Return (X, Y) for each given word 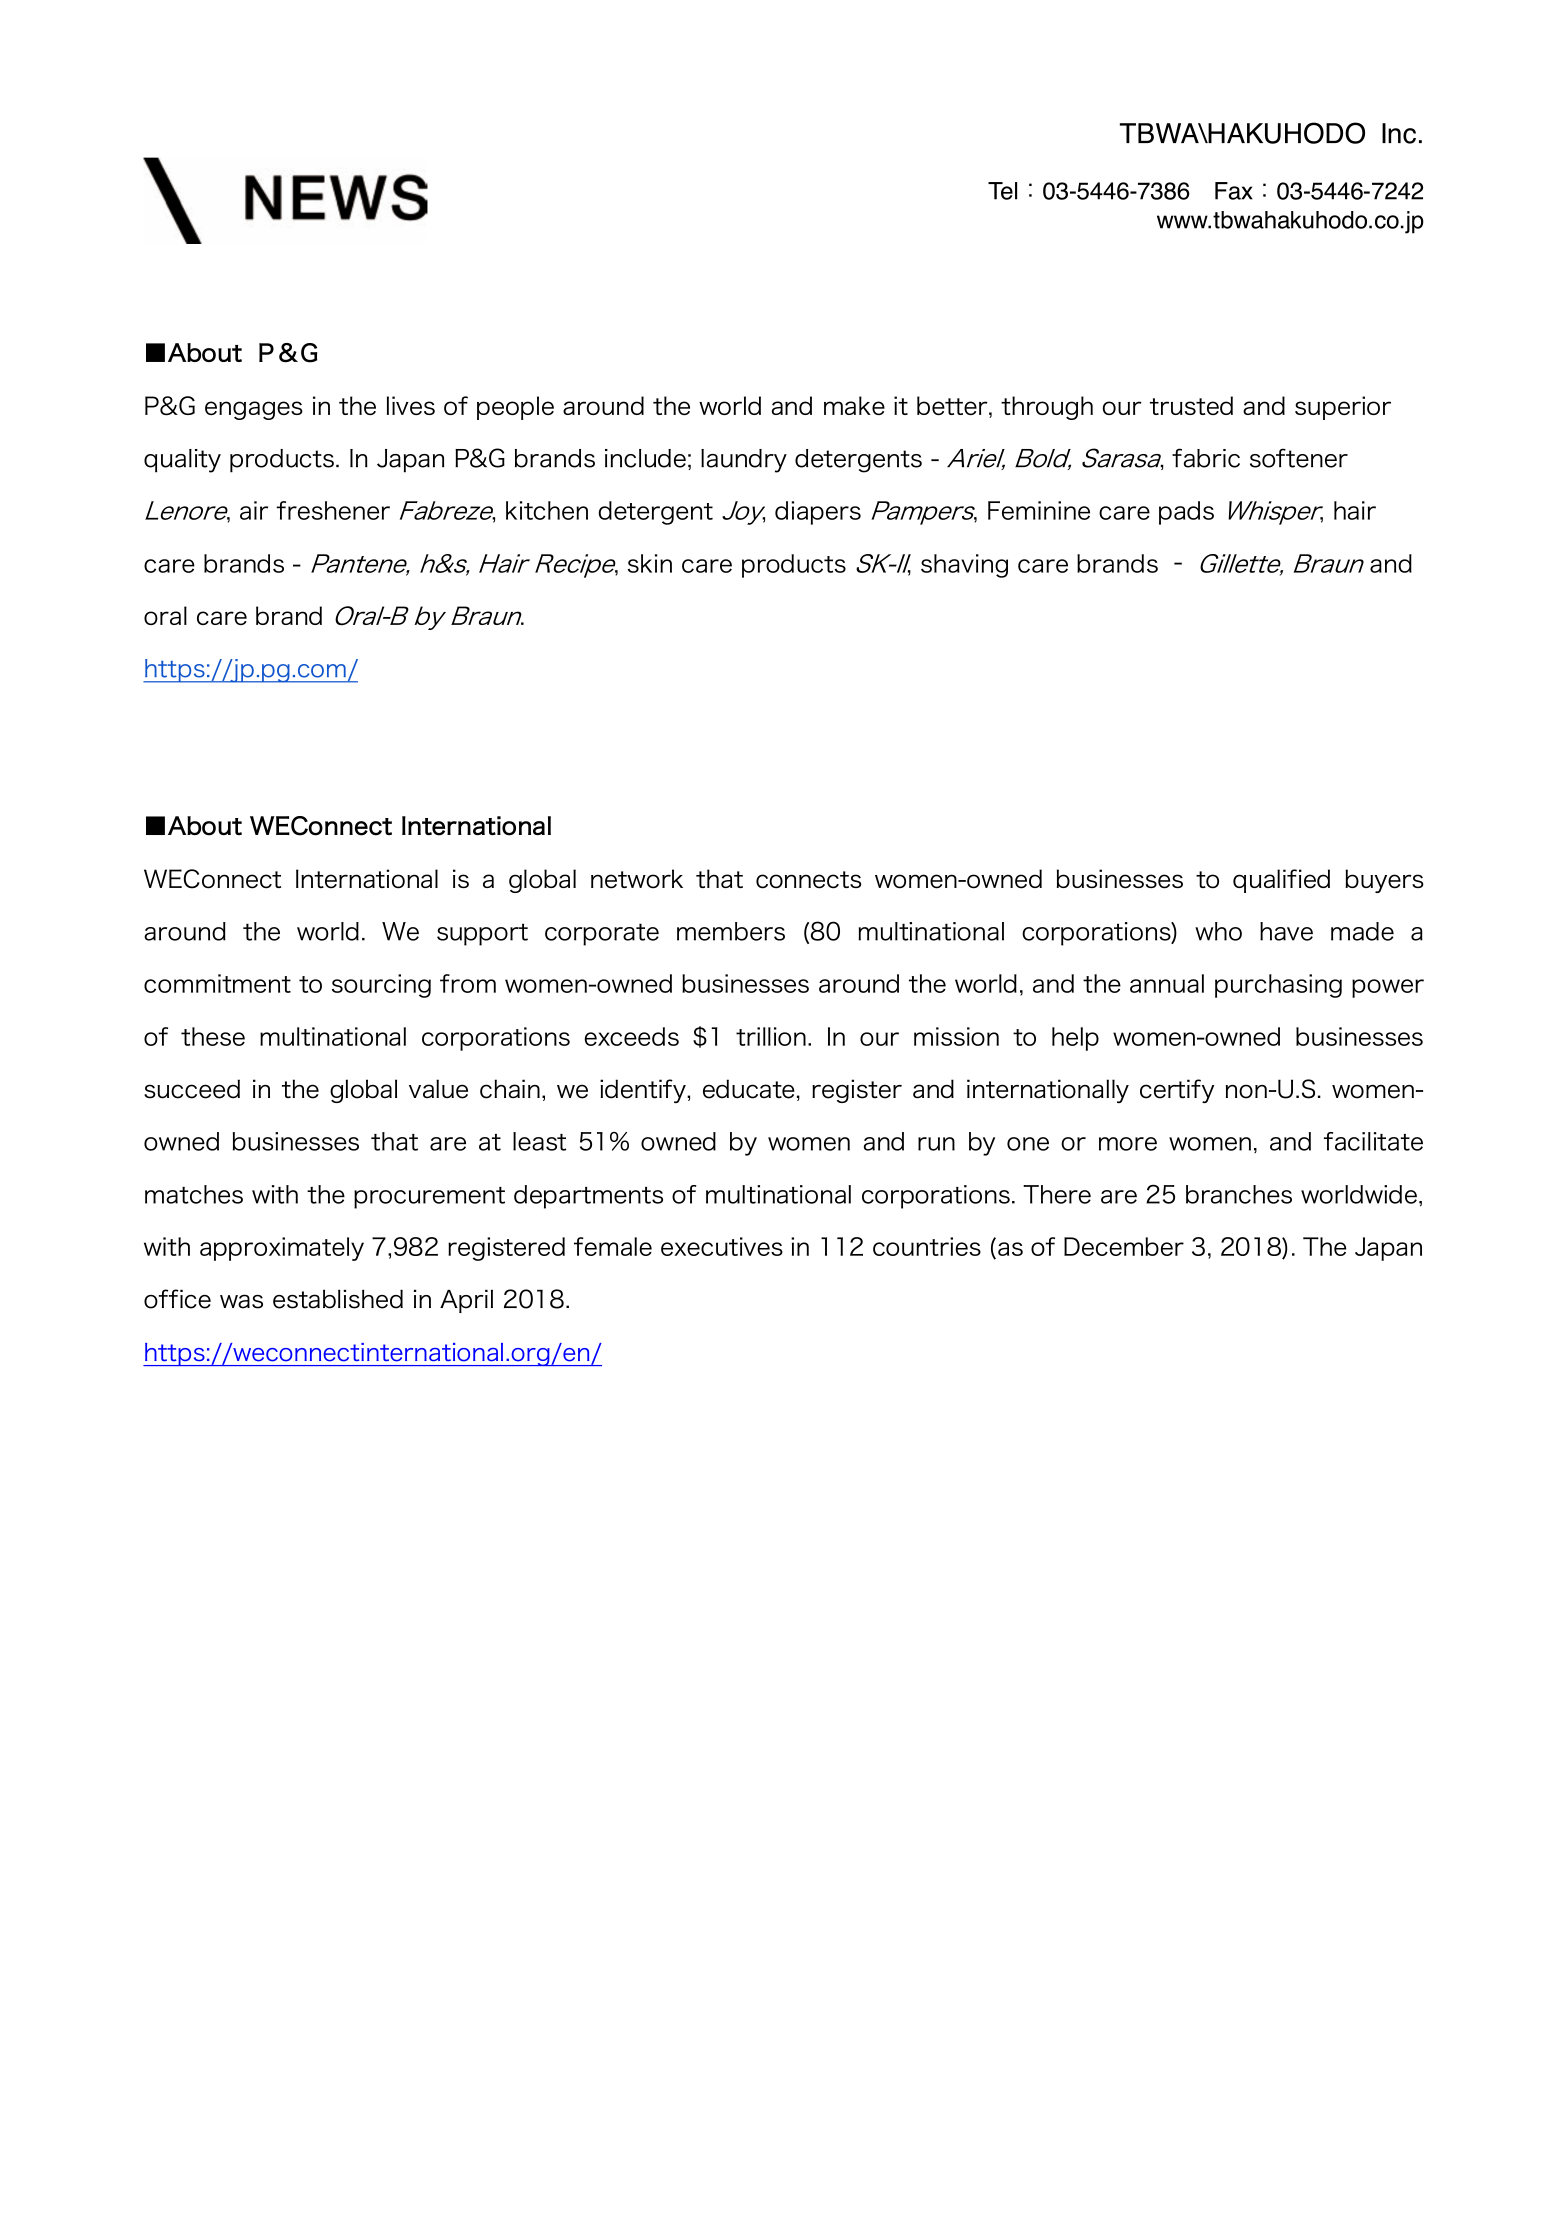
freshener (333, 510)
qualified (1281, 881)
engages (254, 410)
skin (650, 563)
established (338, 1299)
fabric (1206, 458)
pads (1186, 513)
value (438, 1089)
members (731, 931)
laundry (744, 461)
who (1218, 931)
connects (808, 880)
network (637, 879)
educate (749, 1089)
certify (1177, 1091)
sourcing (381, 986)
